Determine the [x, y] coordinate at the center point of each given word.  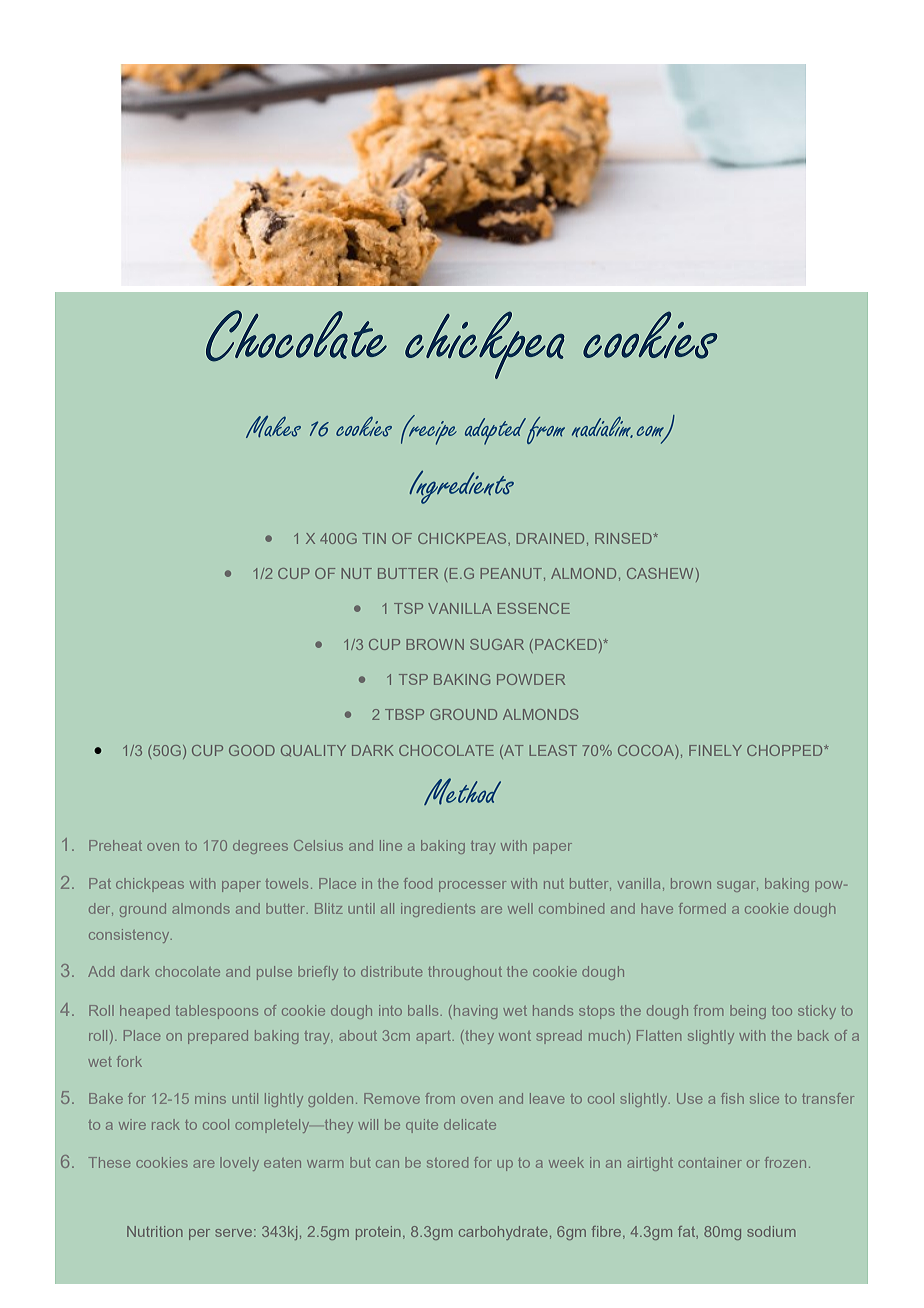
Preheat [115, 845]
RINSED [624, 538]
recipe [432, 432]
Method [462, 791]
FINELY [715, 750]
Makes [273, 427]
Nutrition [155, 1231]
